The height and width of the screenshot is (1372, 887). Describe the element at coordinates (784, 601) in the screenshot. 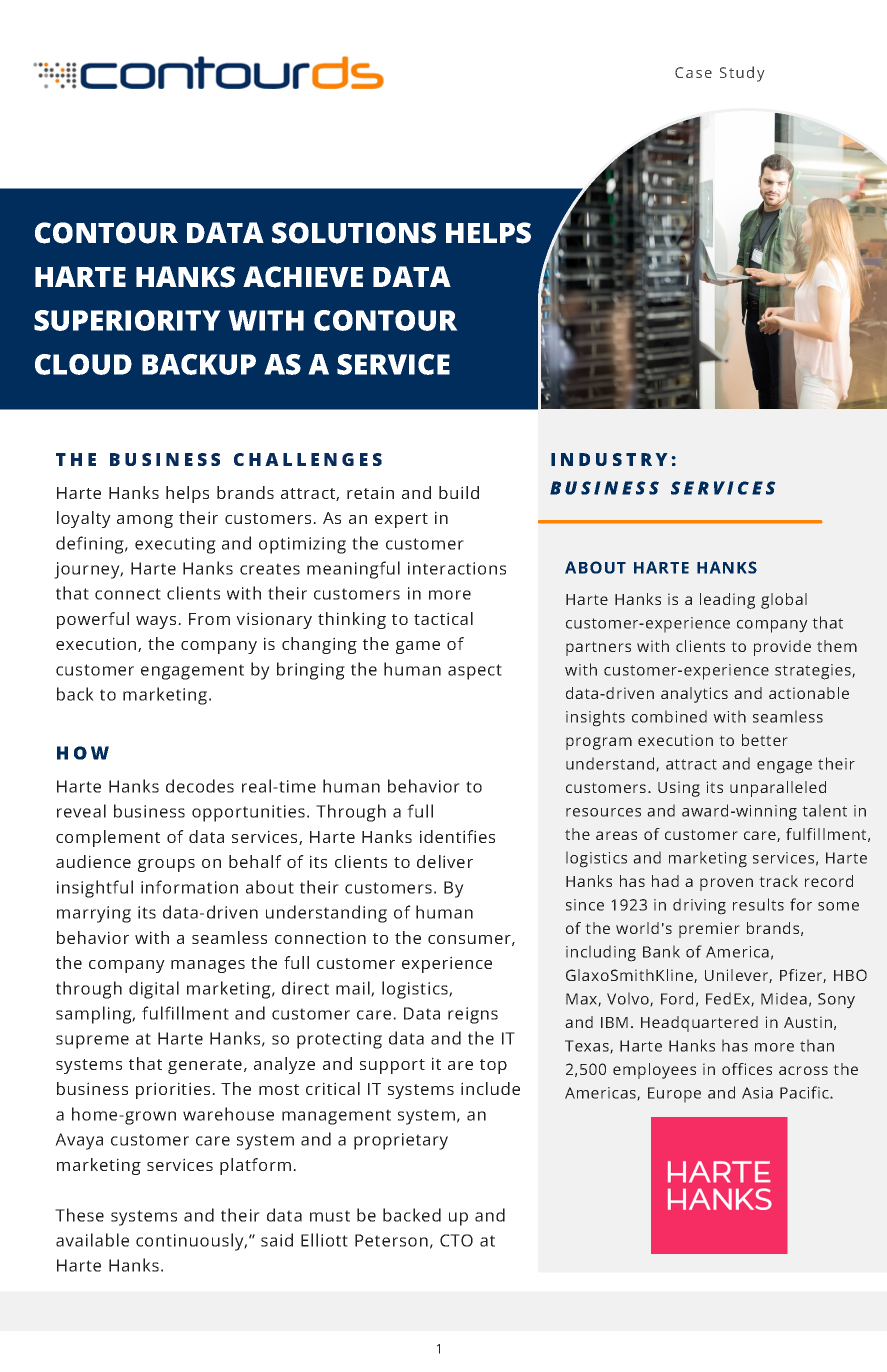

I see `global` at that location.
